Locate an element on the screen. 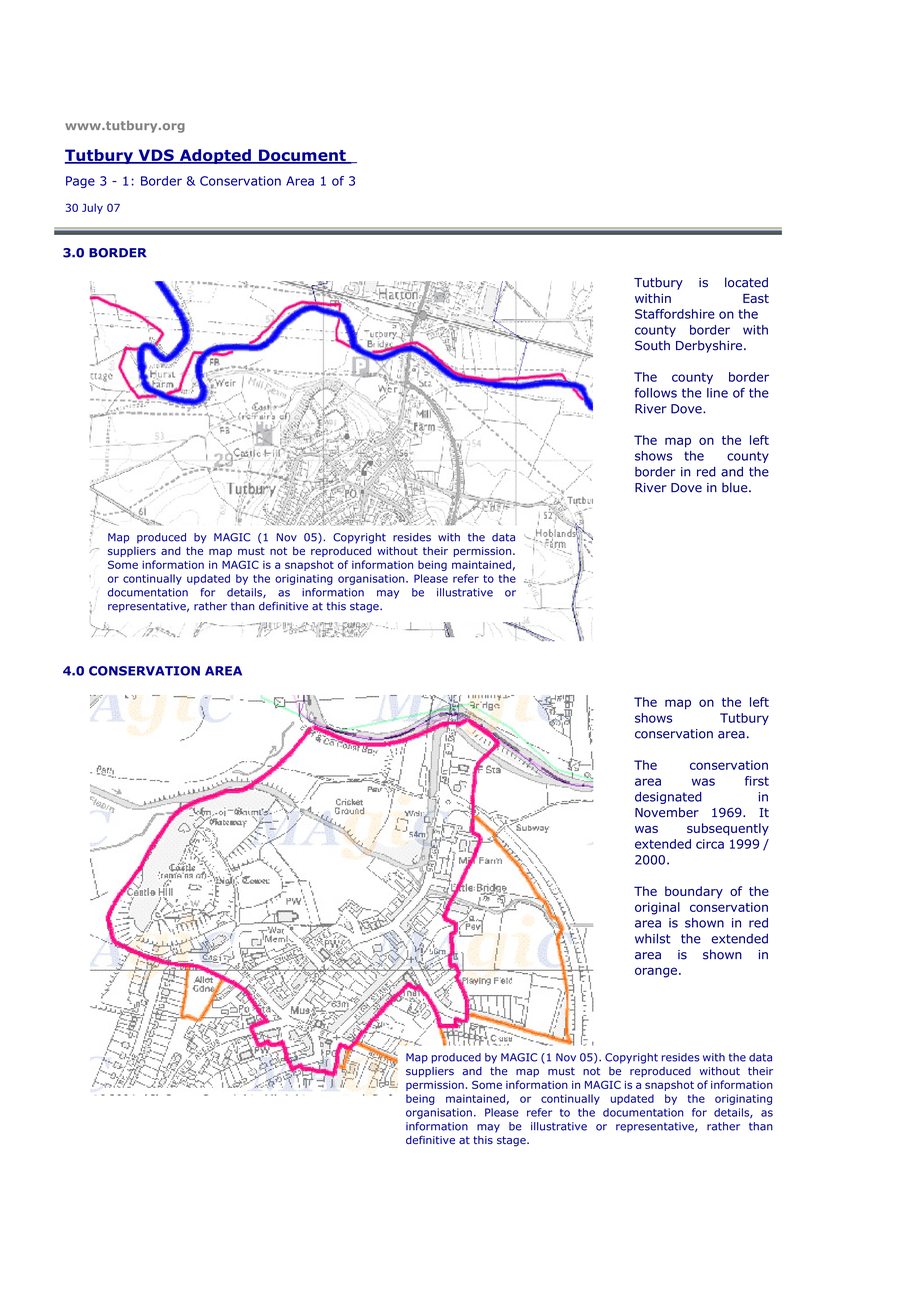  November is located at coordinates (667, 812).
